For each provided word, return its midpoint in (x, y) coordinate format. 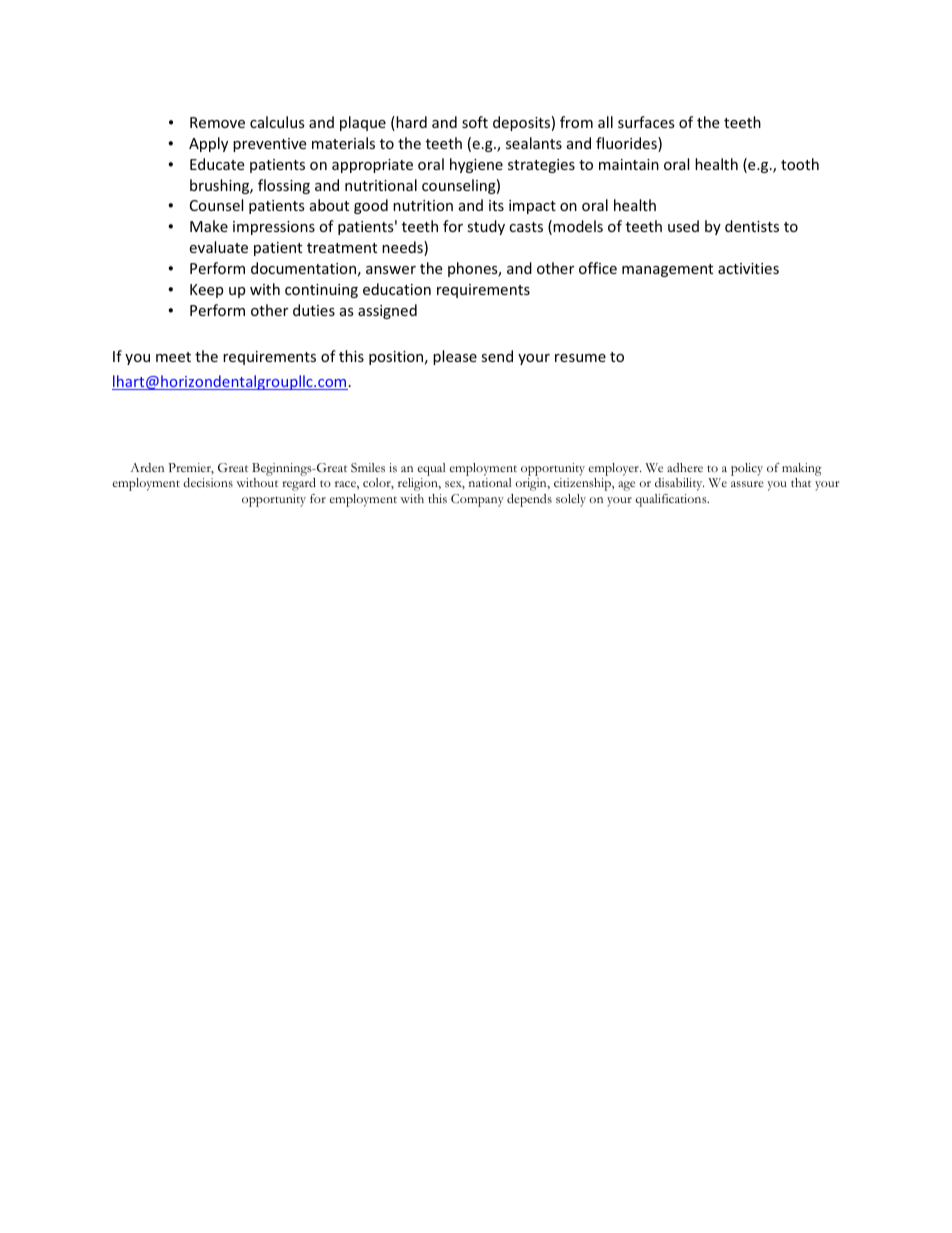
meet (173, 357)
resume (580, 358)
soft (475, 122)
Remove (217, 122)
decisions (208, 482)
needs (403, 248)
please (455, 357)
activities (748, 268)
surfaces (646, 122)
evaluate (218, 247)
